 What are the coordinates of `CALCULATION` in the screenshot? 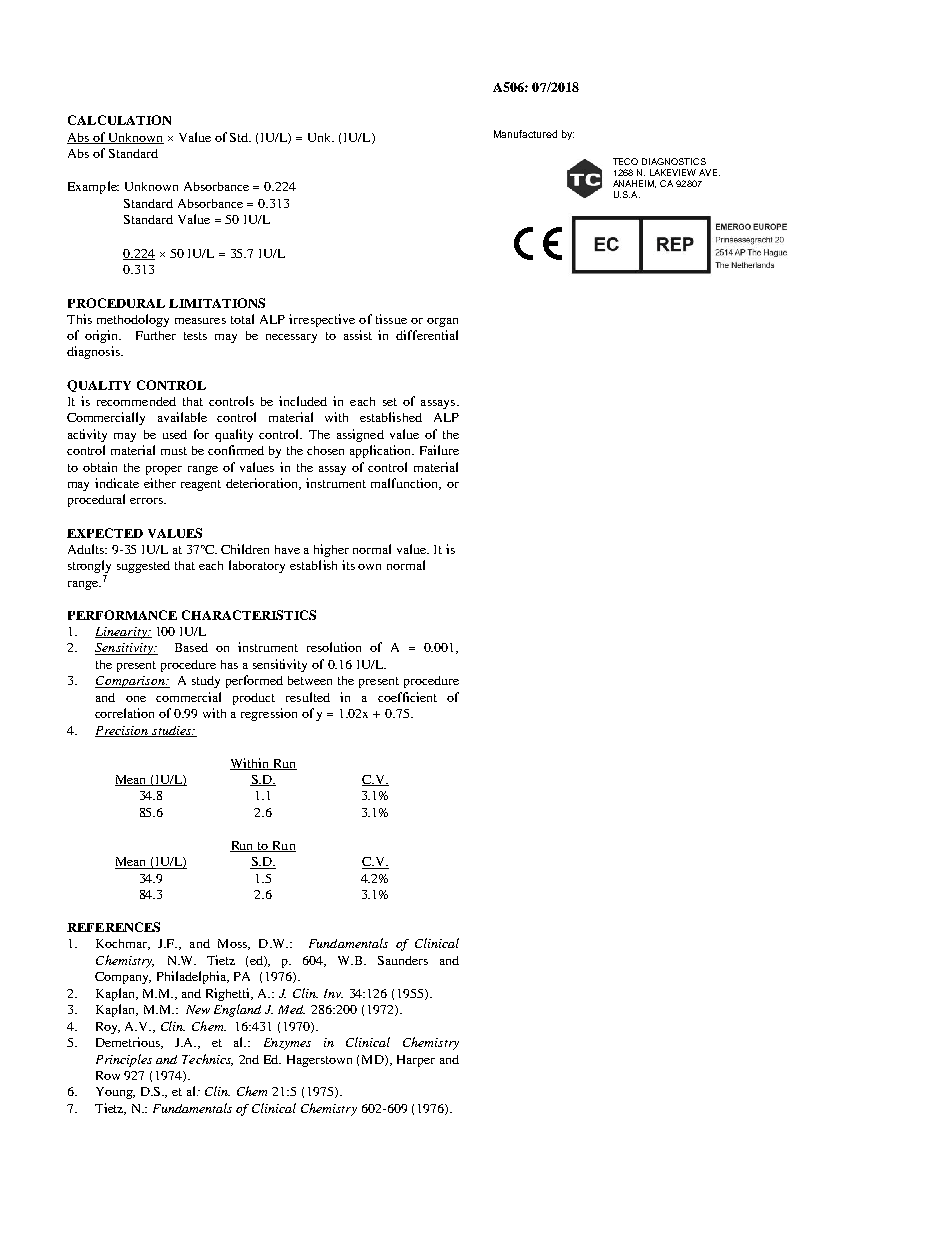 It's located at (119, 120).
